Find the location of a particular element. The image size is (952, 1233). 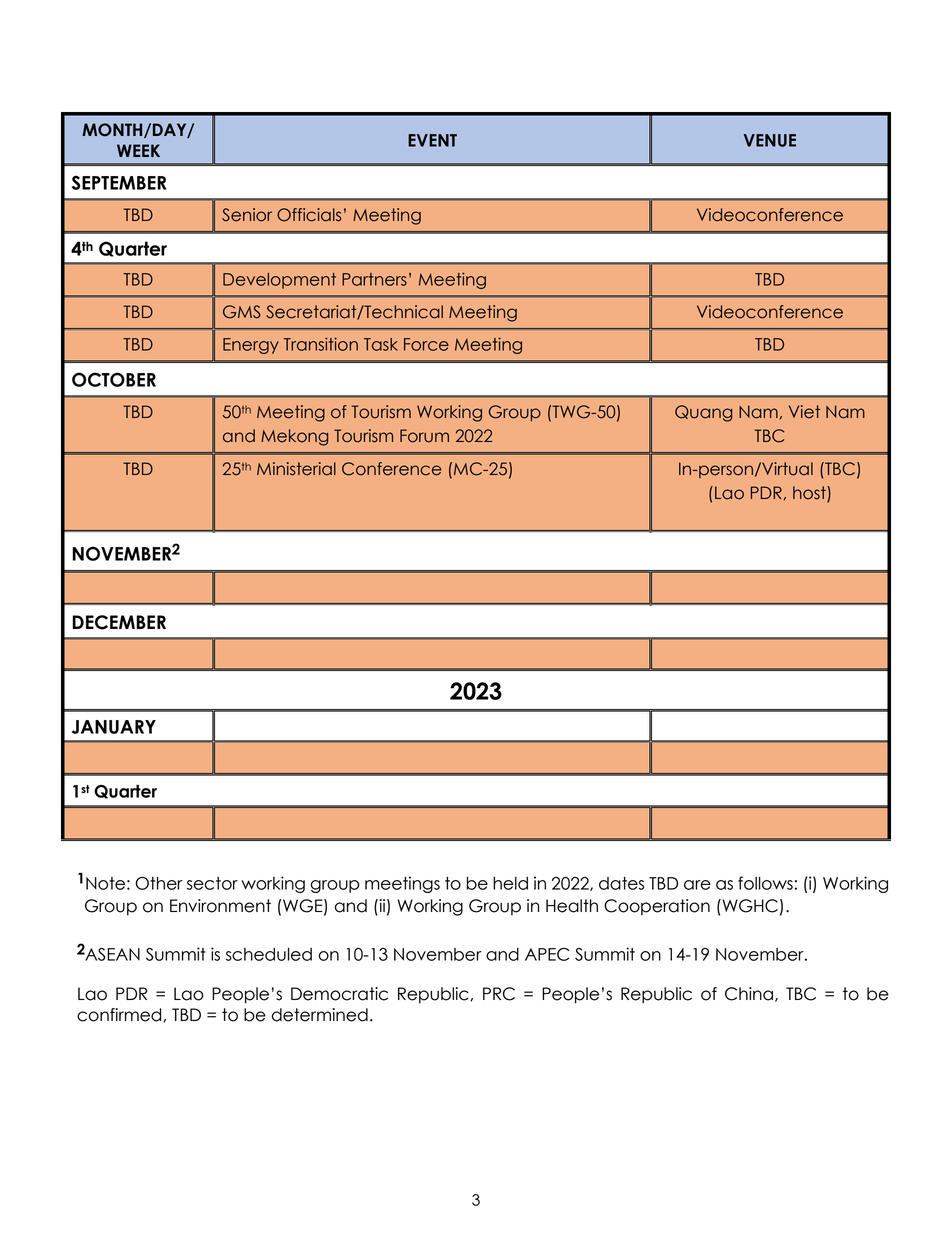

host is located at coordinates (810, 494).
